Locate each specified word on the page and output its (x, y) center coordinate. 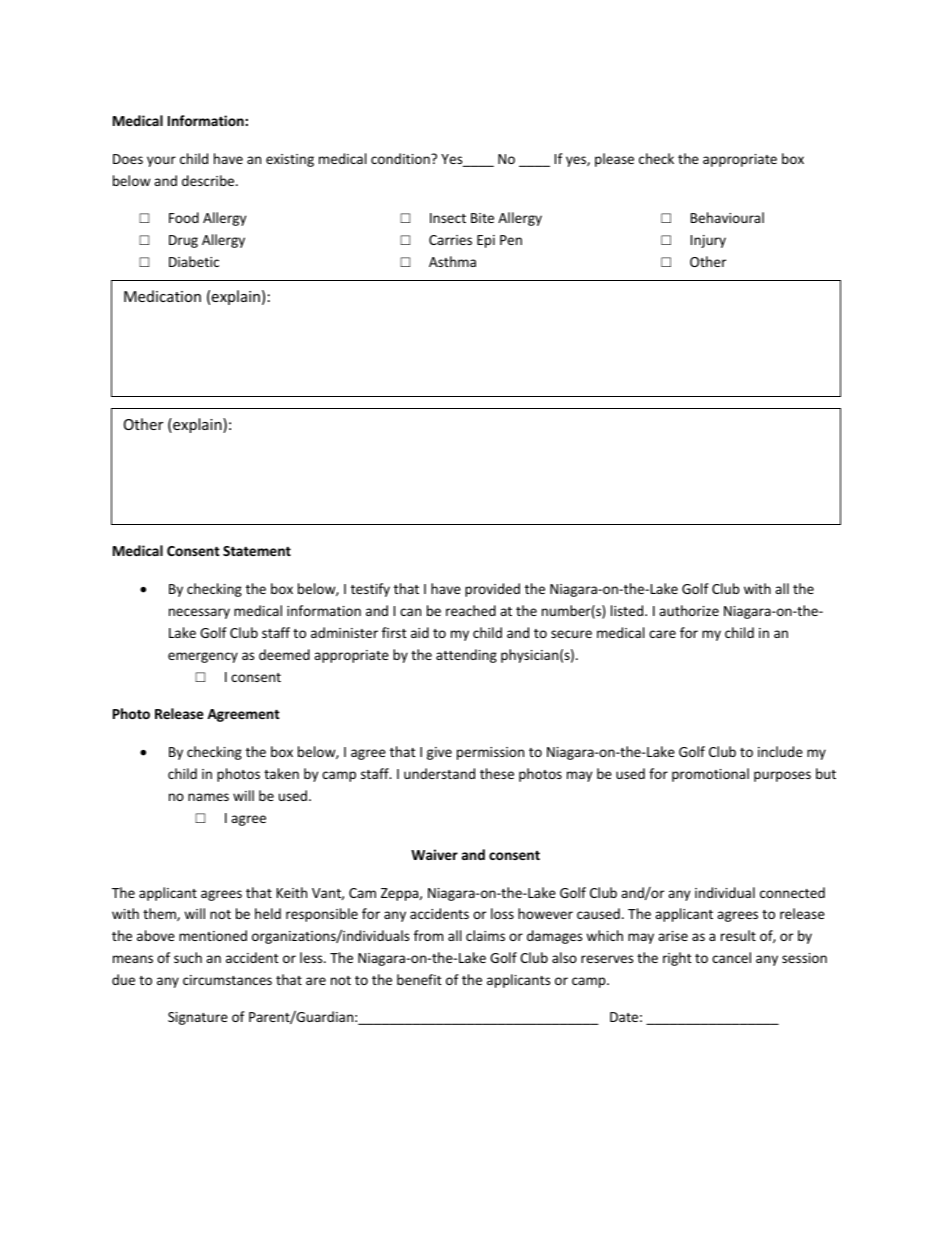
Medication (162, 296)
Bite (482, 218)
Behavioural (727, 217)
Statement (257, 551)
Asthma (452, 261)
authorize (689, 610)
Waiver (434, 854)
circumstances (227, 980)
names (208, 797)
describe (209, 180)
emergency (203, 657)
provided (492, 590)
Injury (708, 241)
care (662, 634)
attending (466, 656)
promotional (710, 775)
